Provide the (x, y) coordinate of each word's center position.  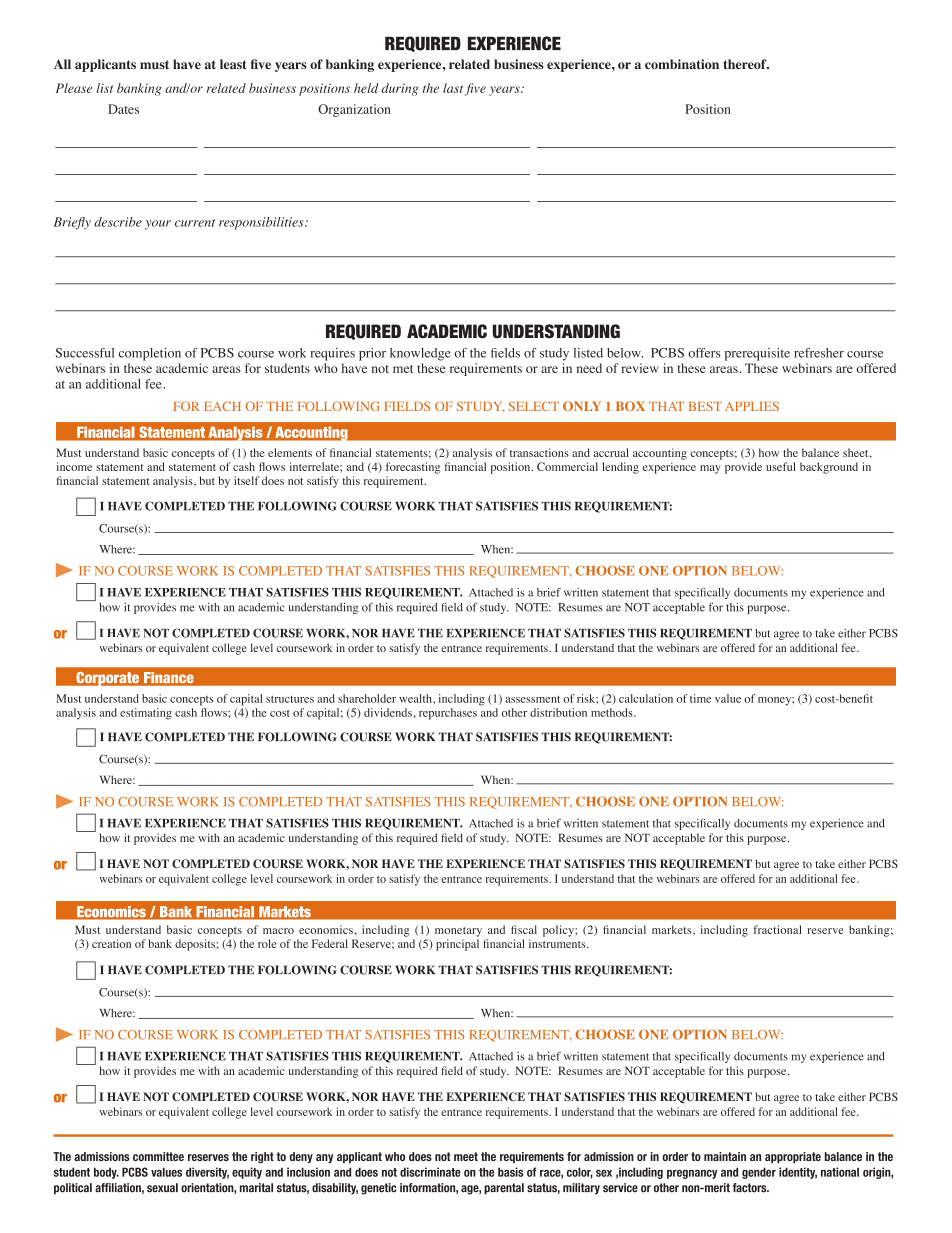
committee (158, 1156)
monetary (458, 932)
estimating (146, 714)
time (700, 698)
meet (466, 1156)
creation (111, 943)
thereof (746, 64)
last (453, 88)
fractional (777, 929)
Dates (123, 109)
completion (150, 354)
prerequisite (757, 354)
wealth (416, 698)
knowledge (420, 354)
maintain (725, 1156)
